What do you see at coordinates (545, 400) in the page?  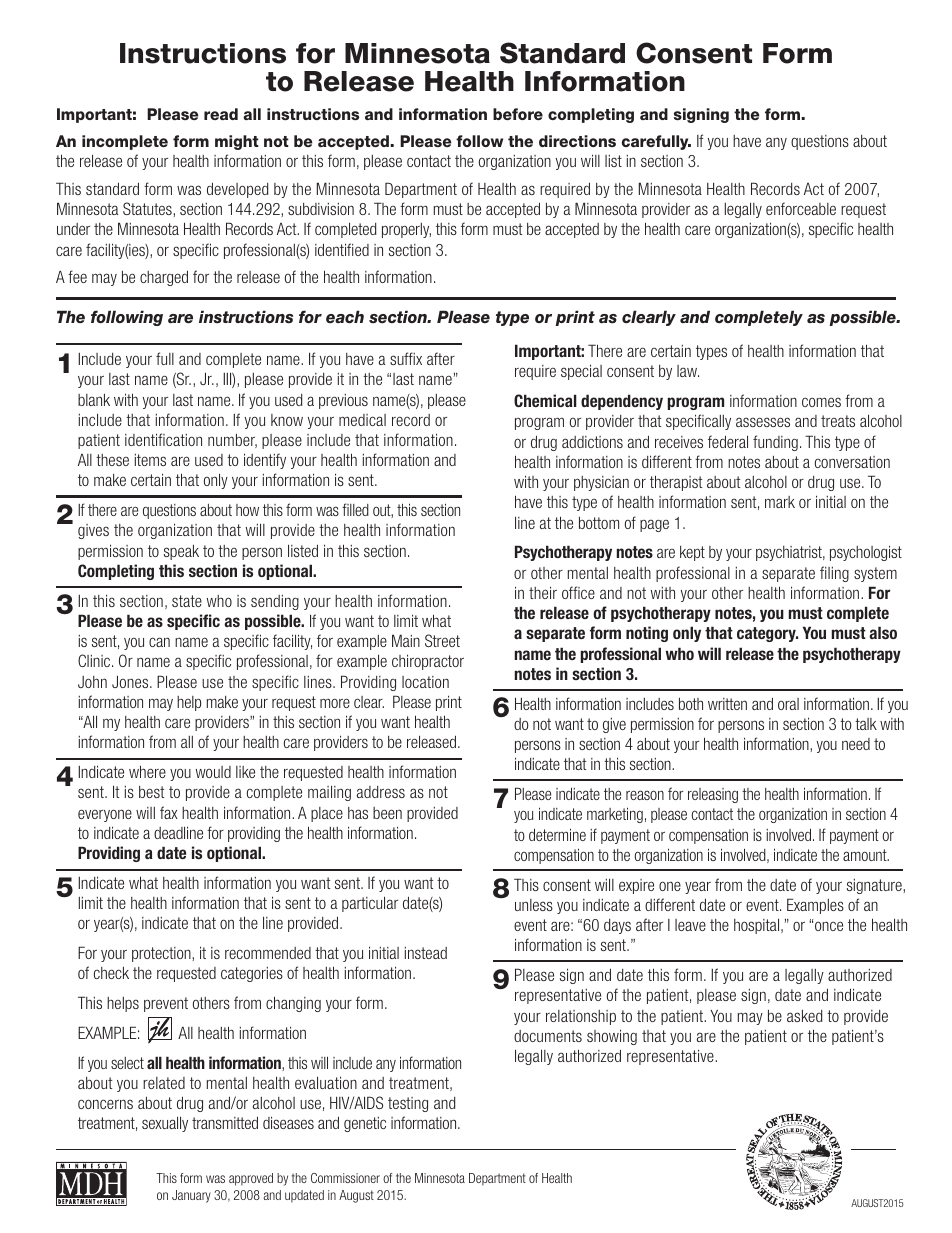 I see `Chemical` at bounding box center [545, 400].
